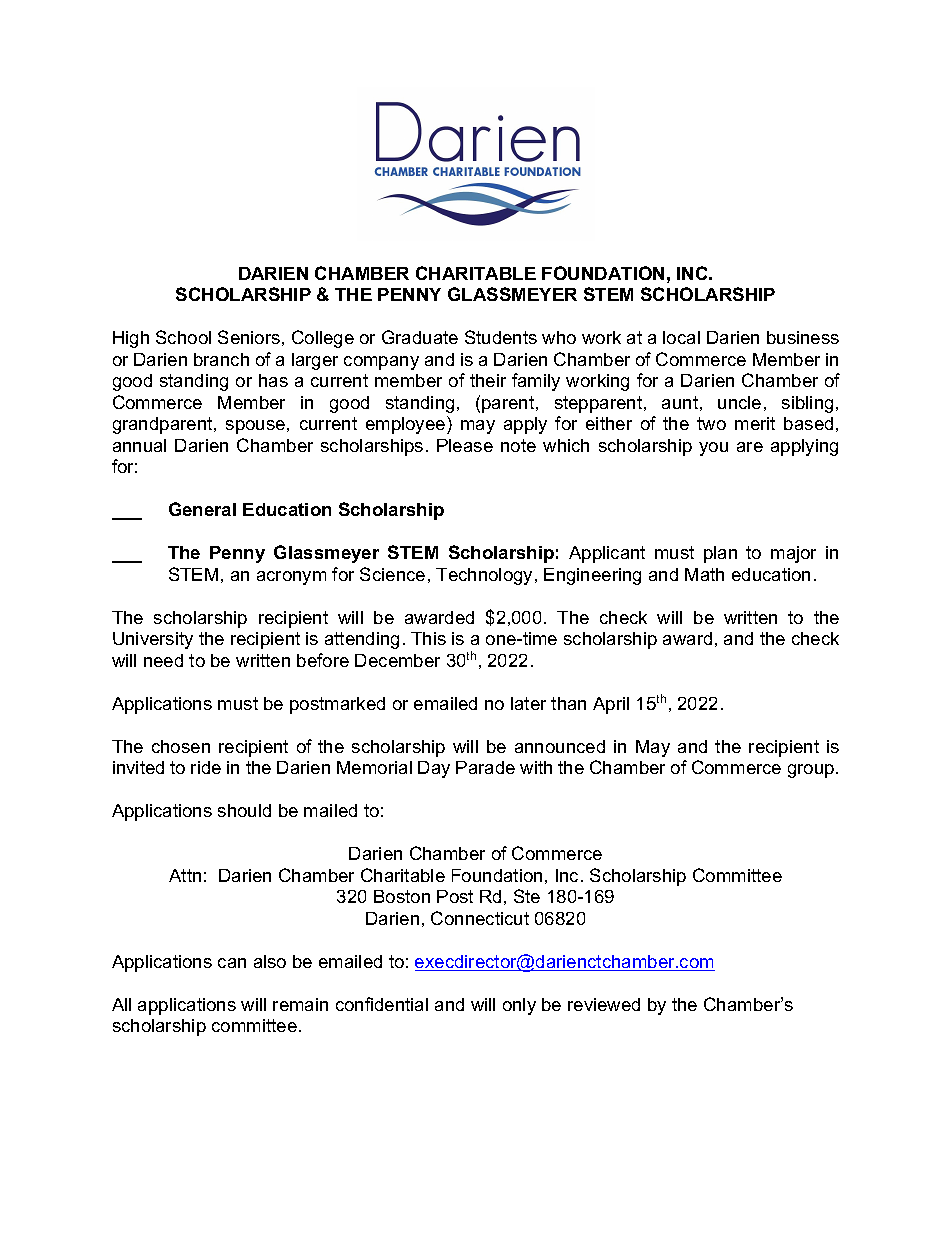  I want to click on their, so click(488, 380).
